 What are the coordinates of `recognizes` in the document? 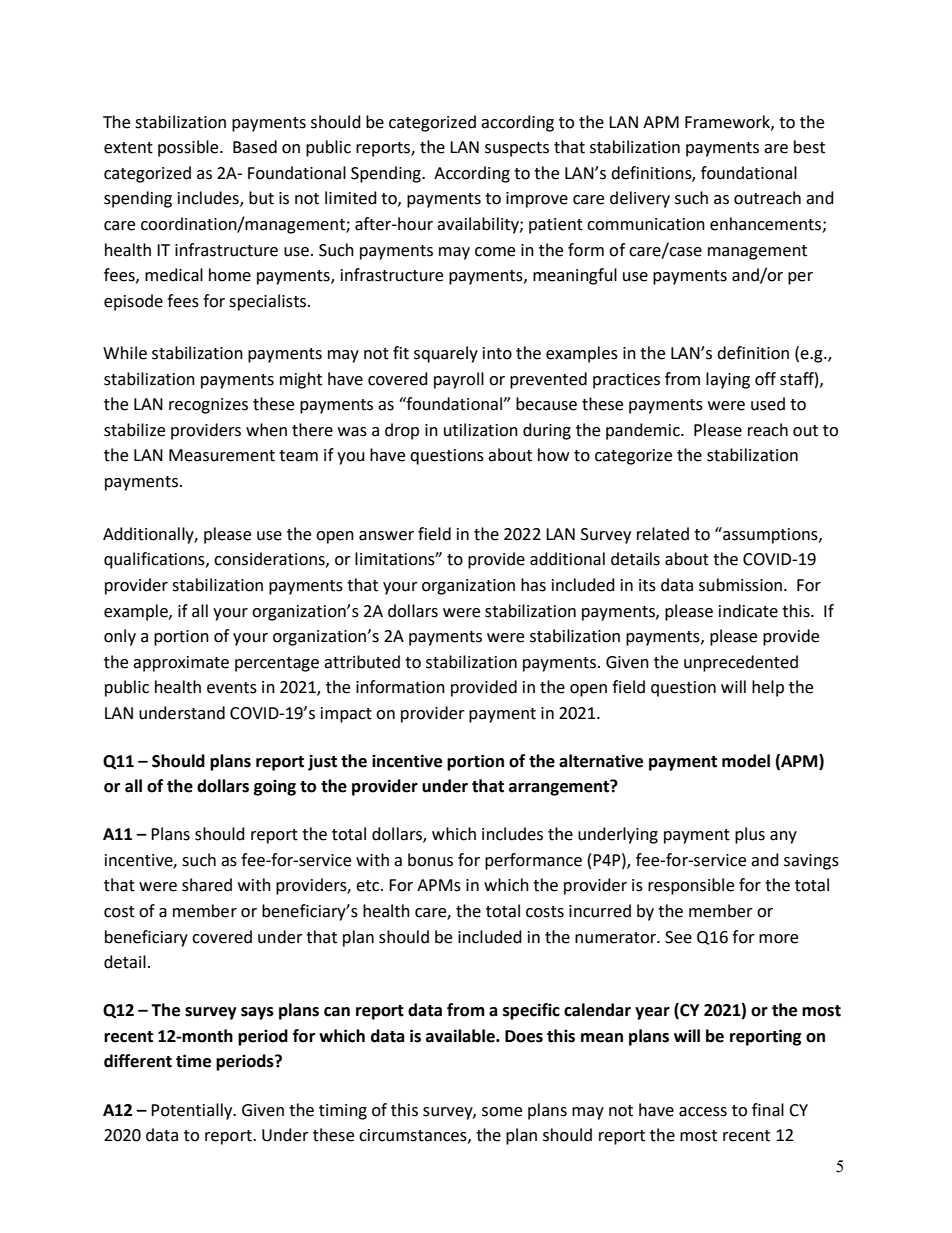 It's located at (208, 406).
